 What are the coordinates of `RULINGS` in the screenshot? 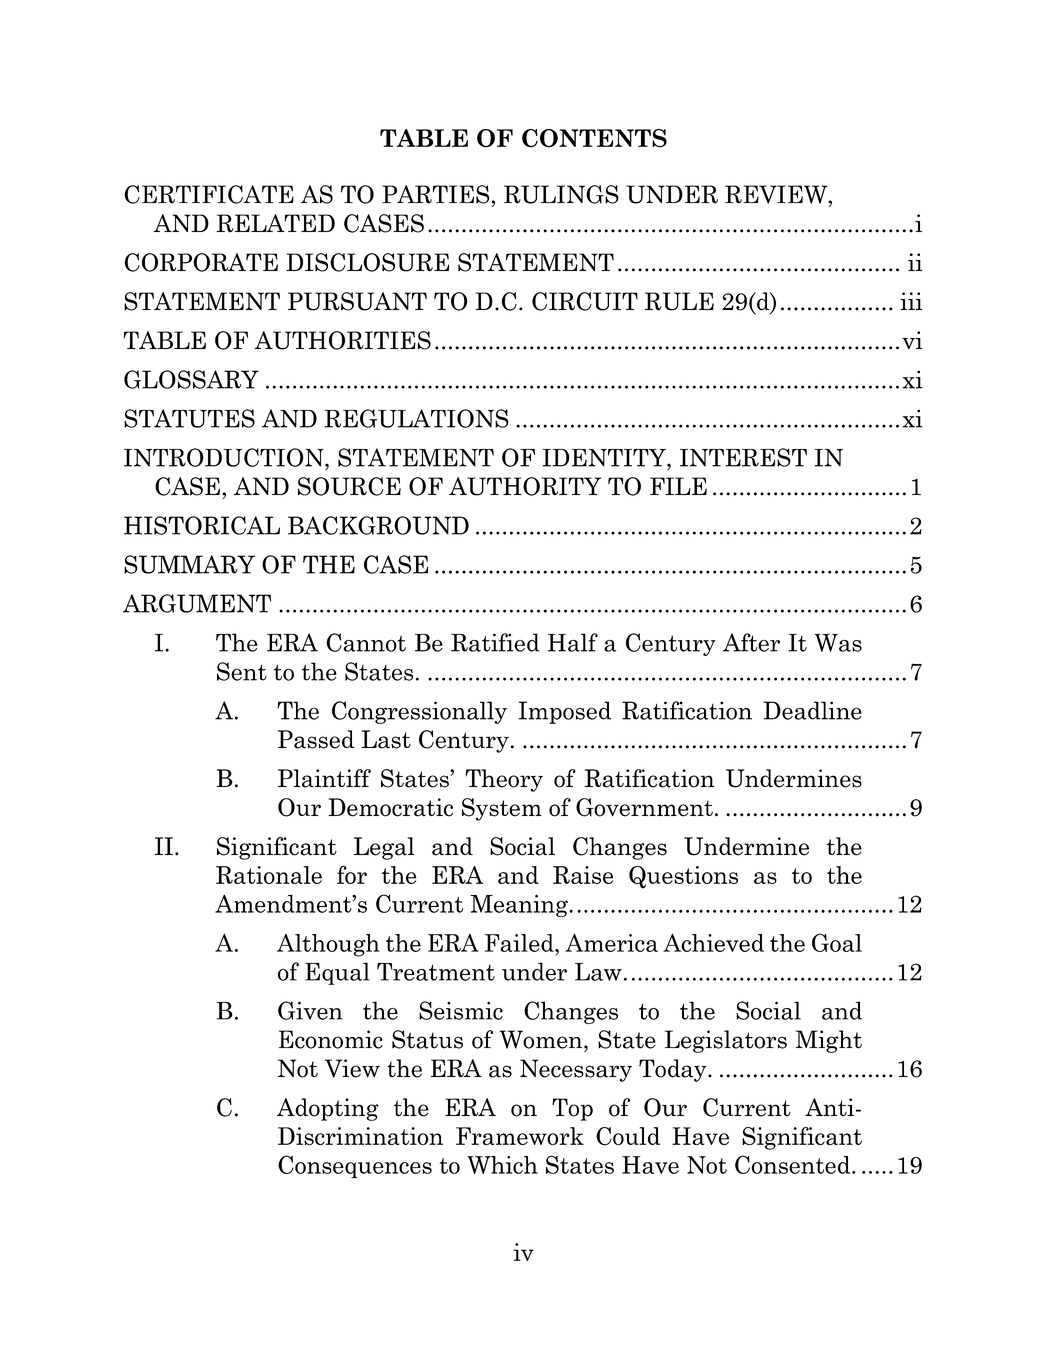 It's located at (561, 194).
